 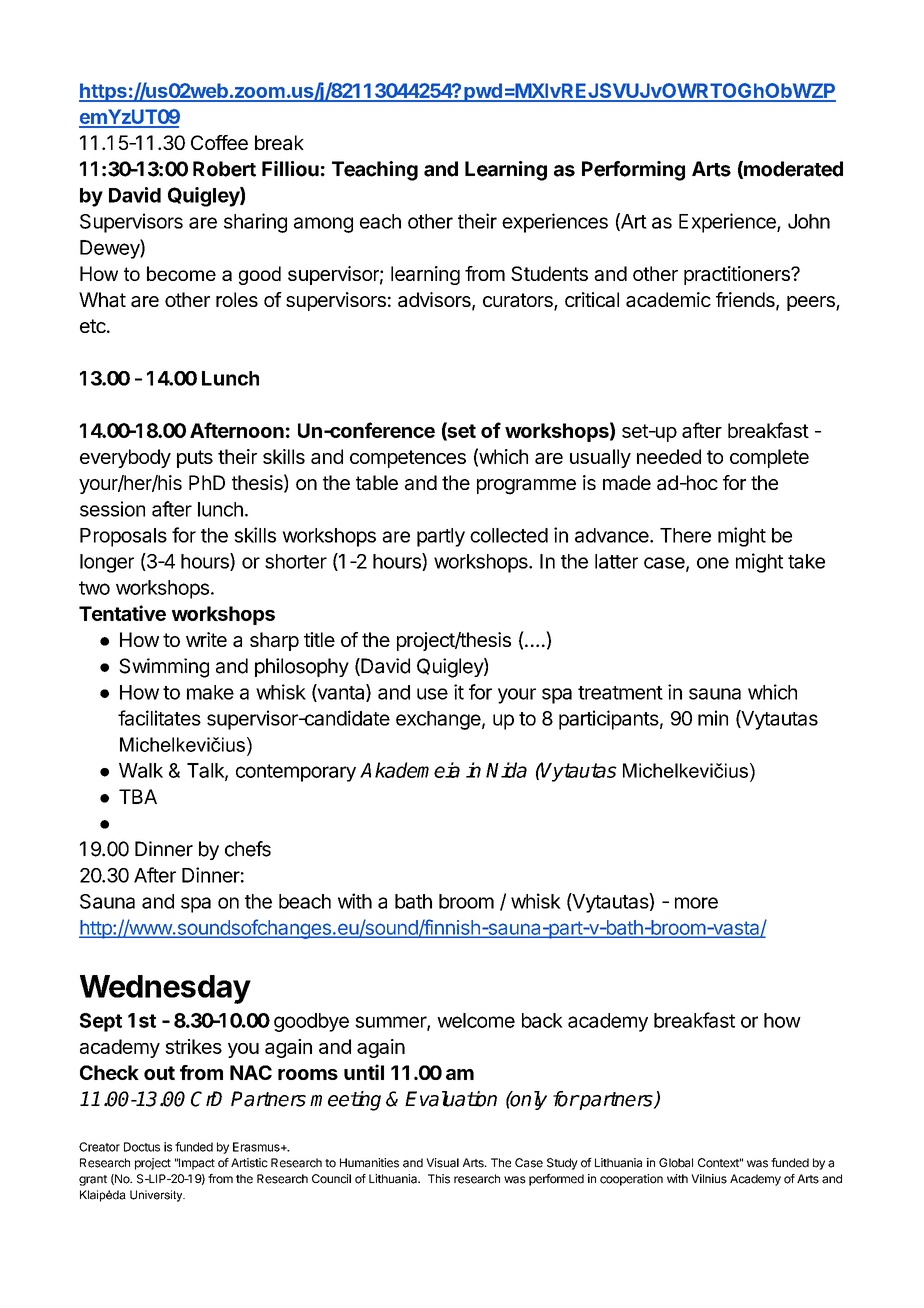 I want to click on Nida, so click(x=506, y=770).
